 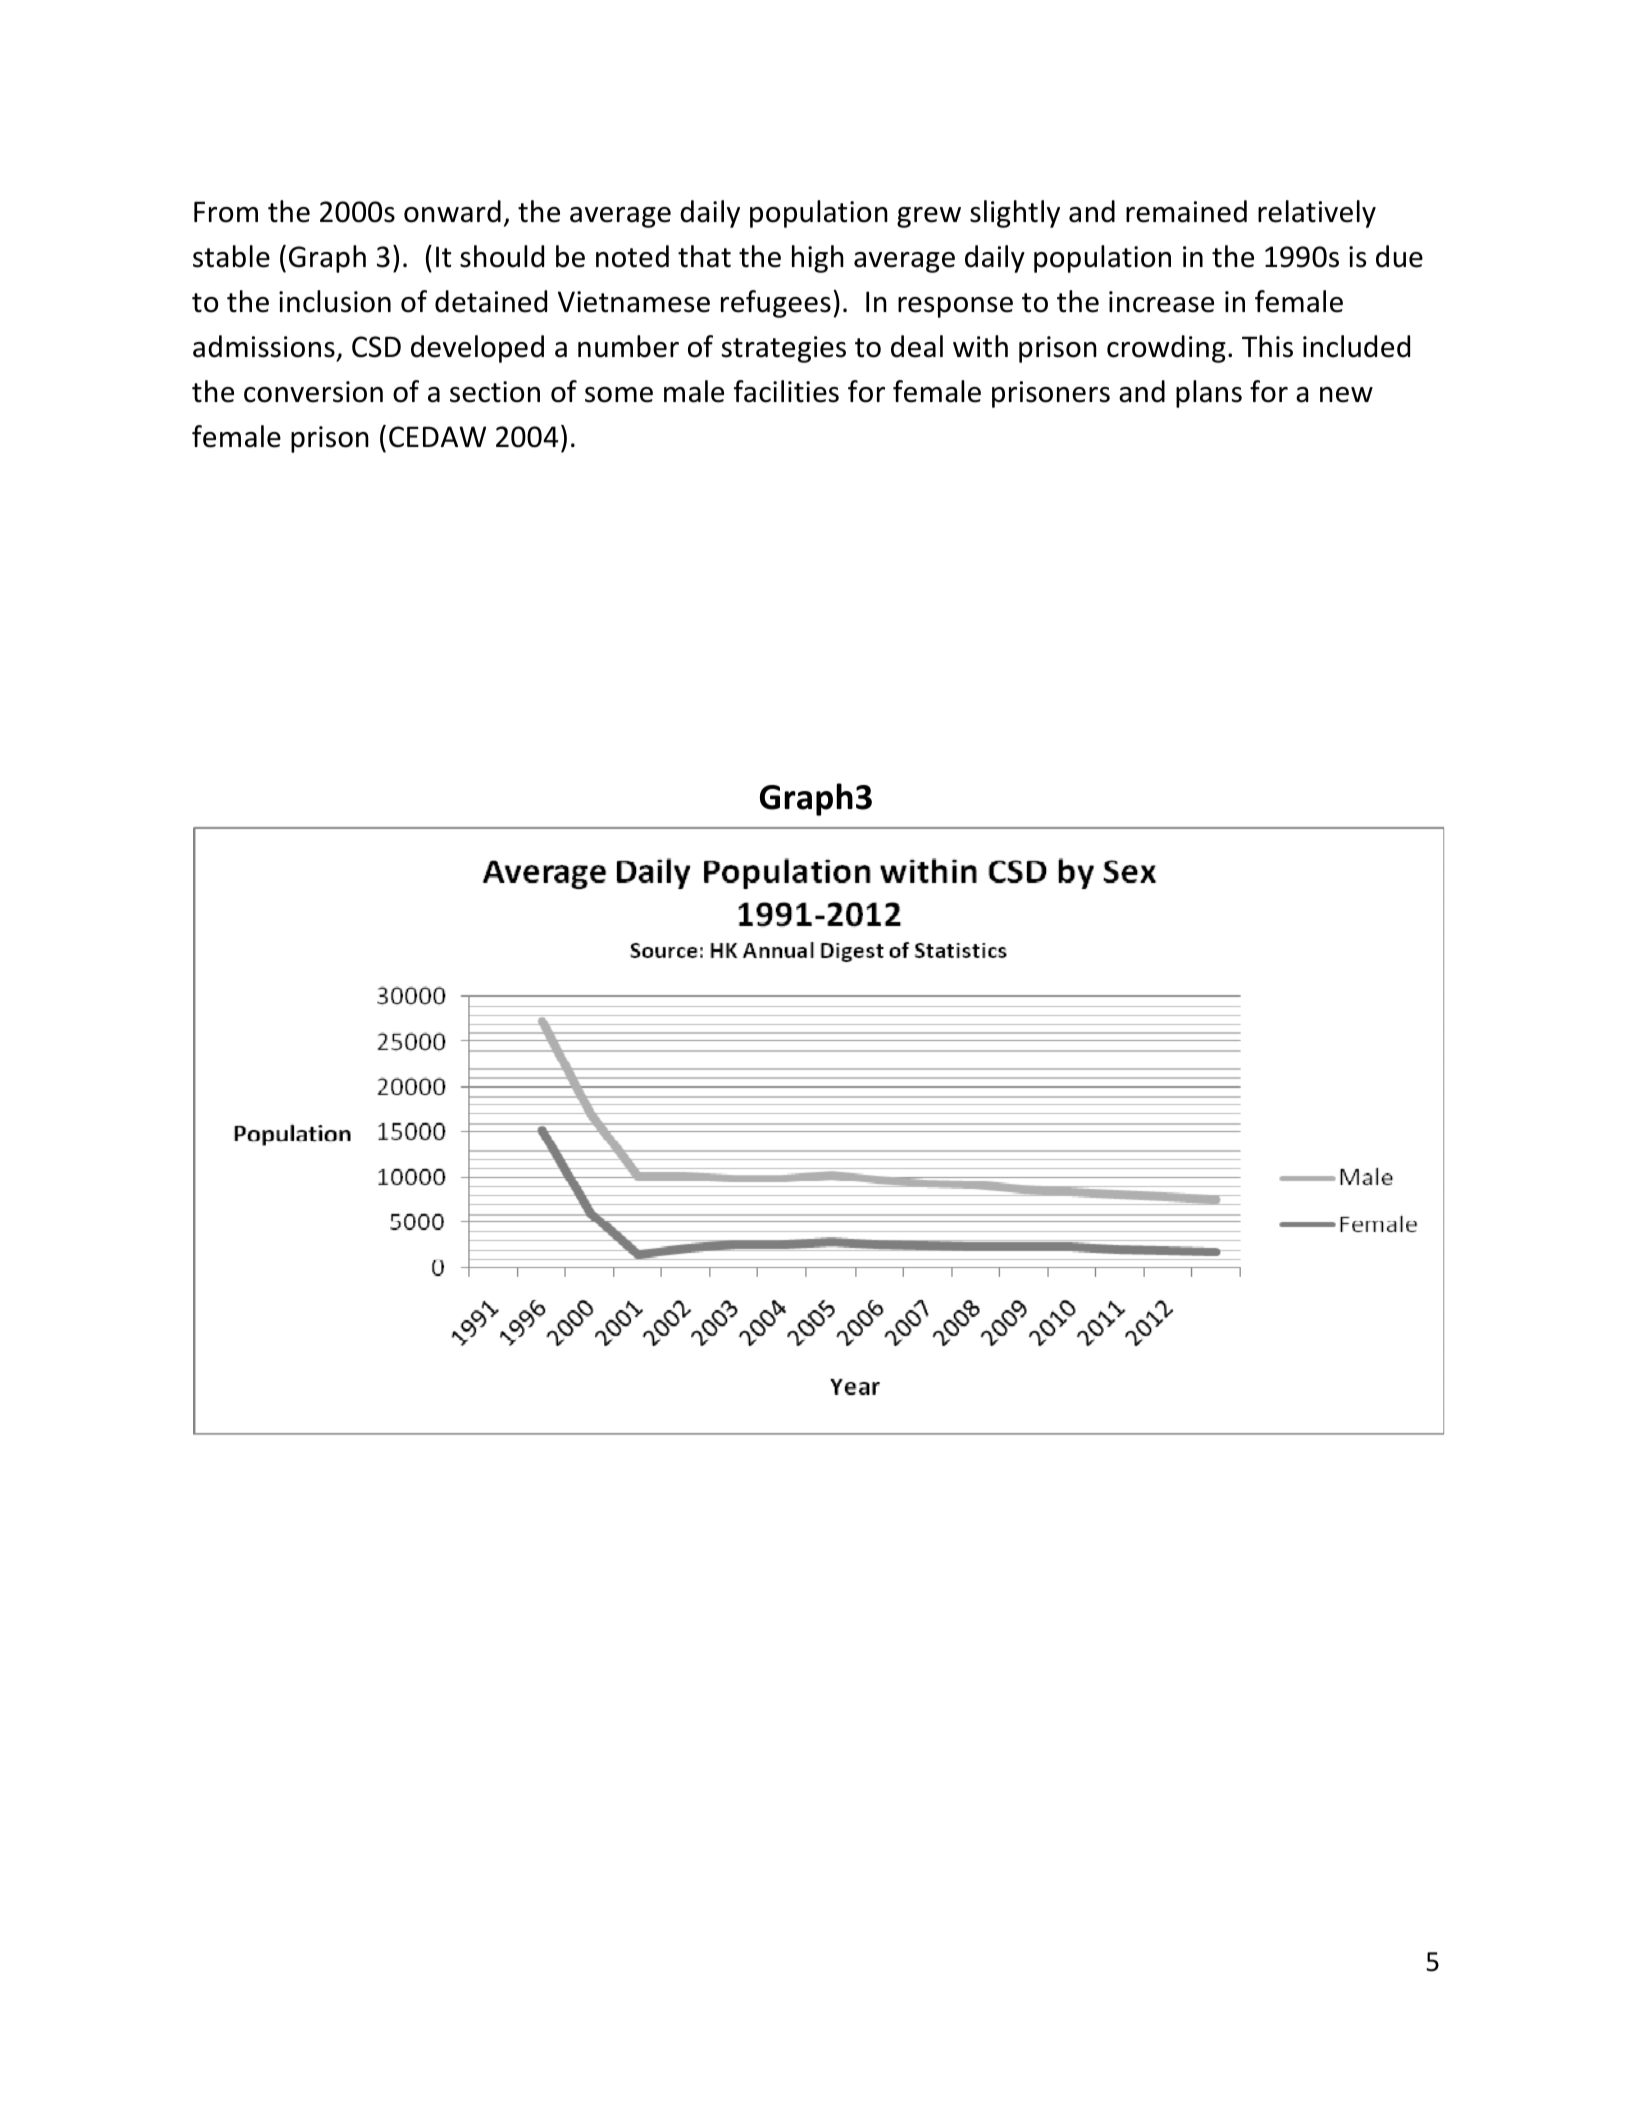 I want to click on high, so click(x=818, y=259).
